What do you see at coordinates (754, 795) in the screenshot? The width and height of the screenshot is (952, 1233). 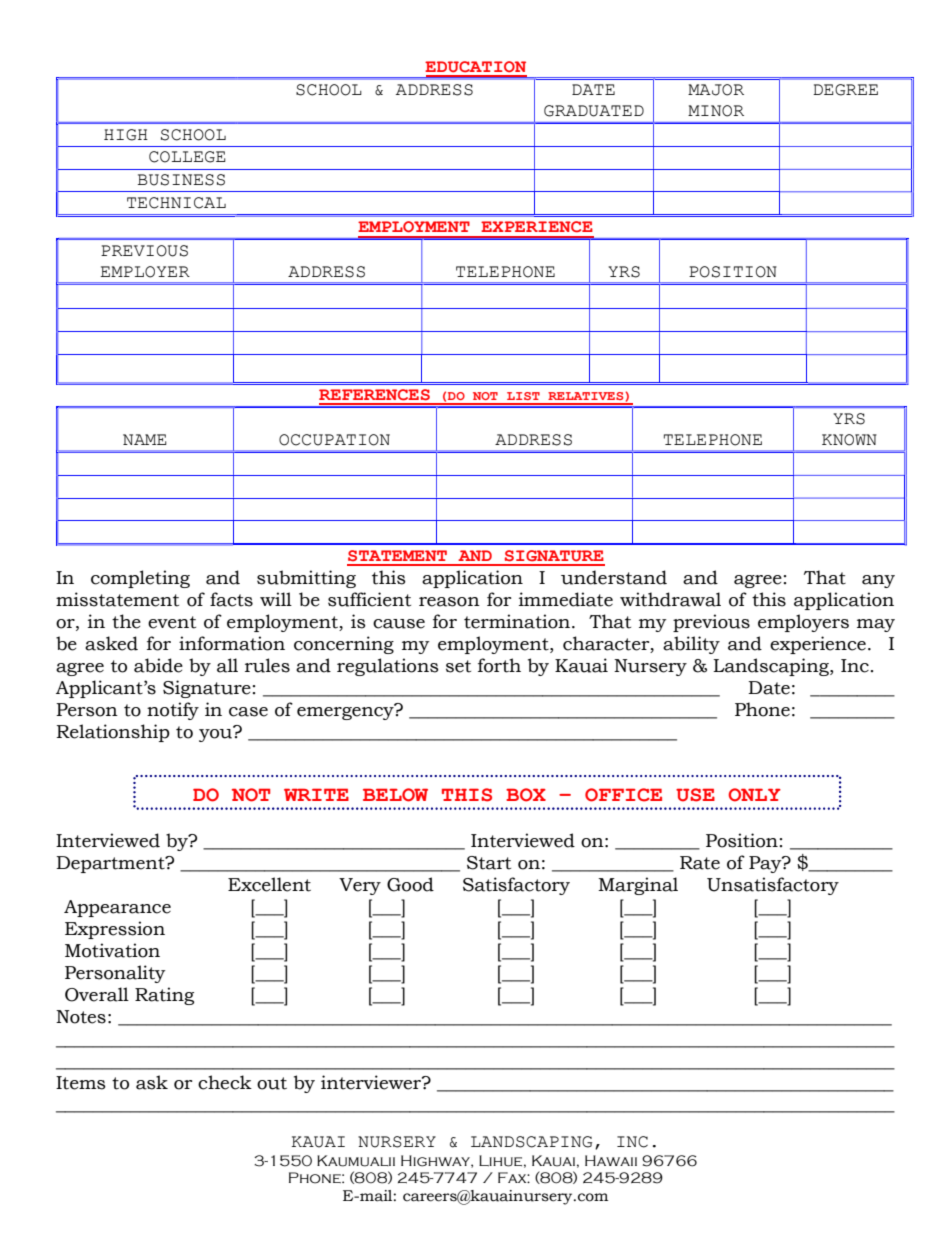 I see `ONLY` at bounding box center [754, 795].
